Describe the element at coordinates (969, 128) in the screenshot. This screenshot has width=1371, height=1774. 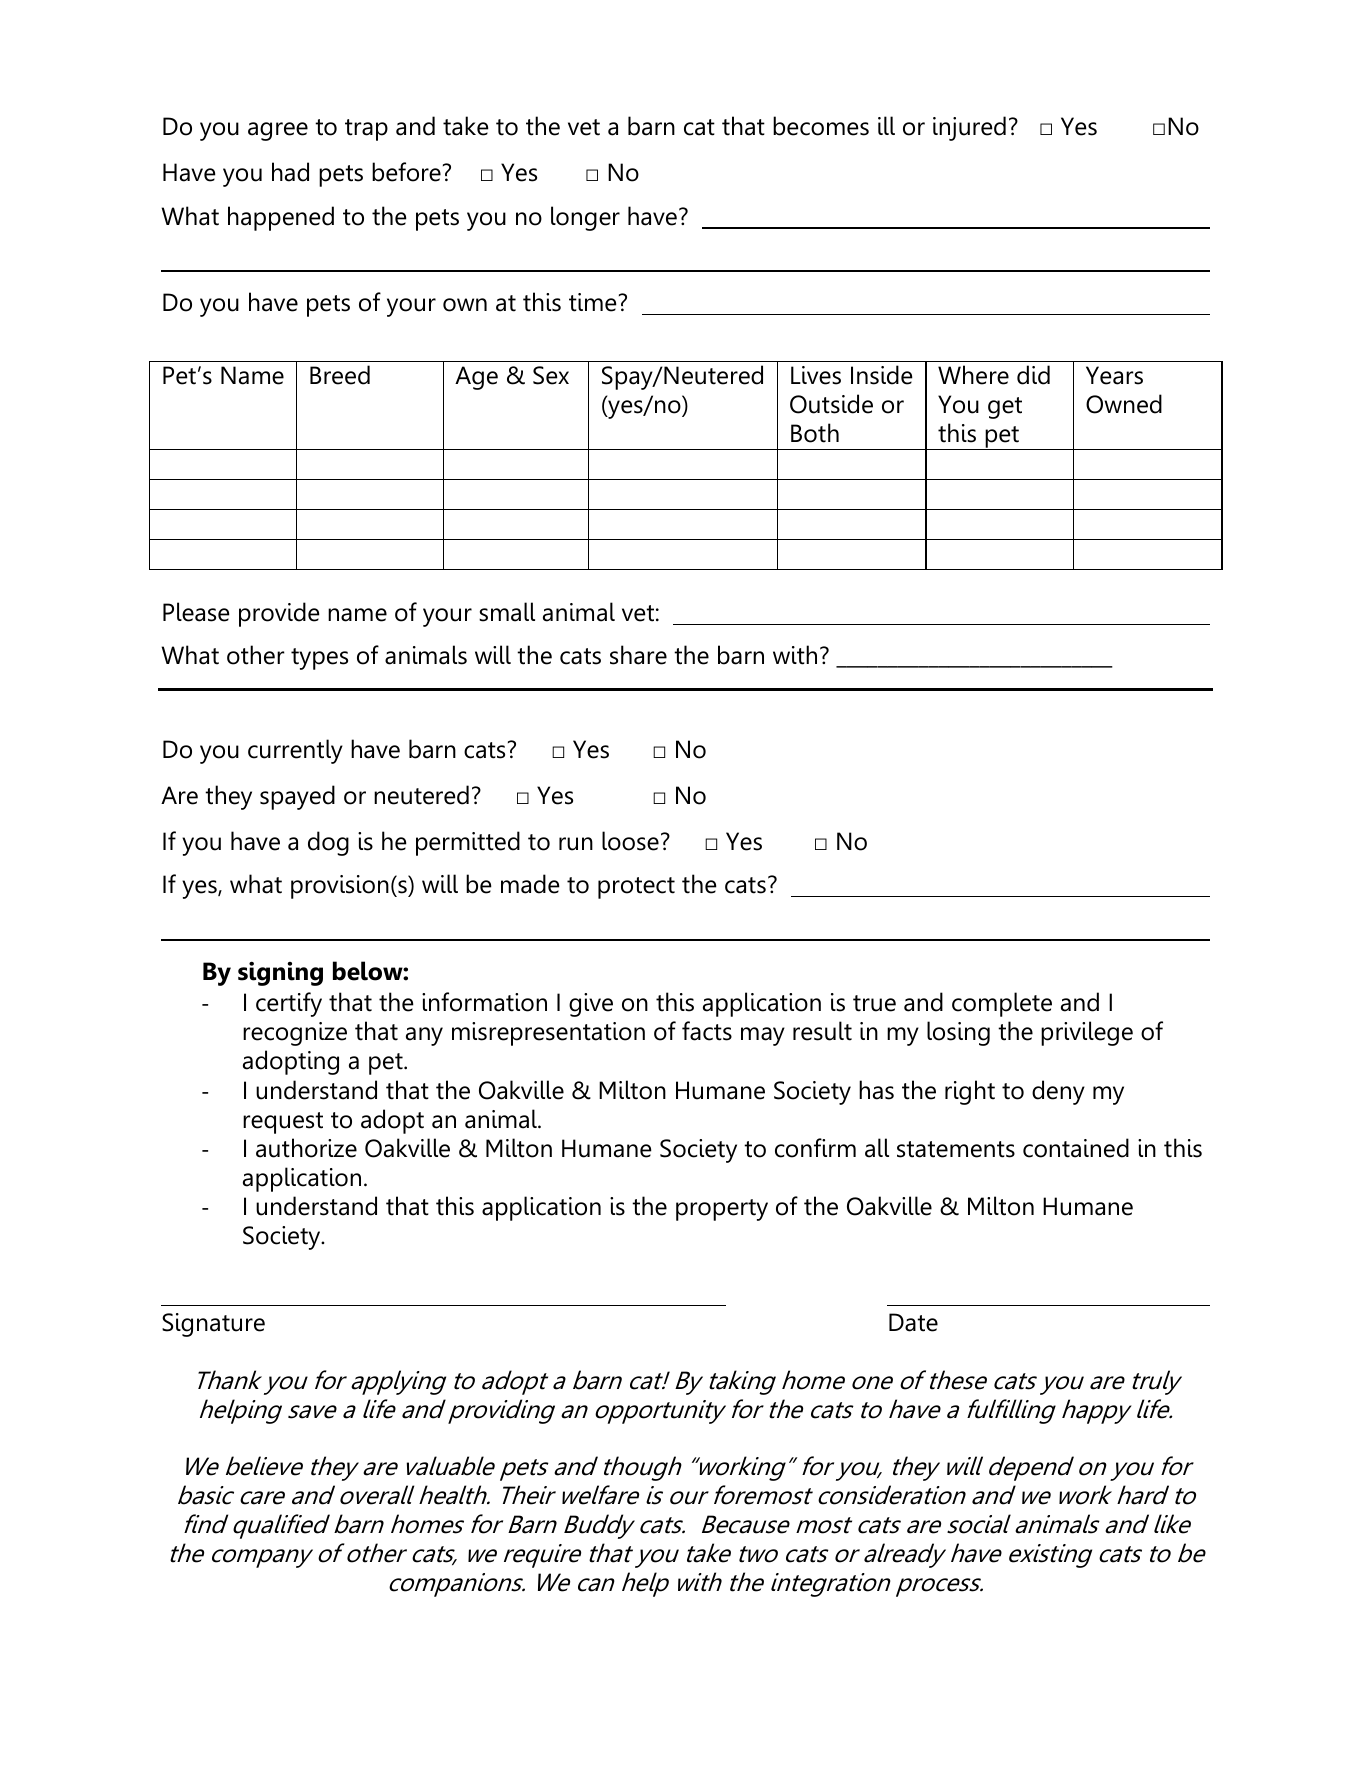
I see `injured` at that location.
